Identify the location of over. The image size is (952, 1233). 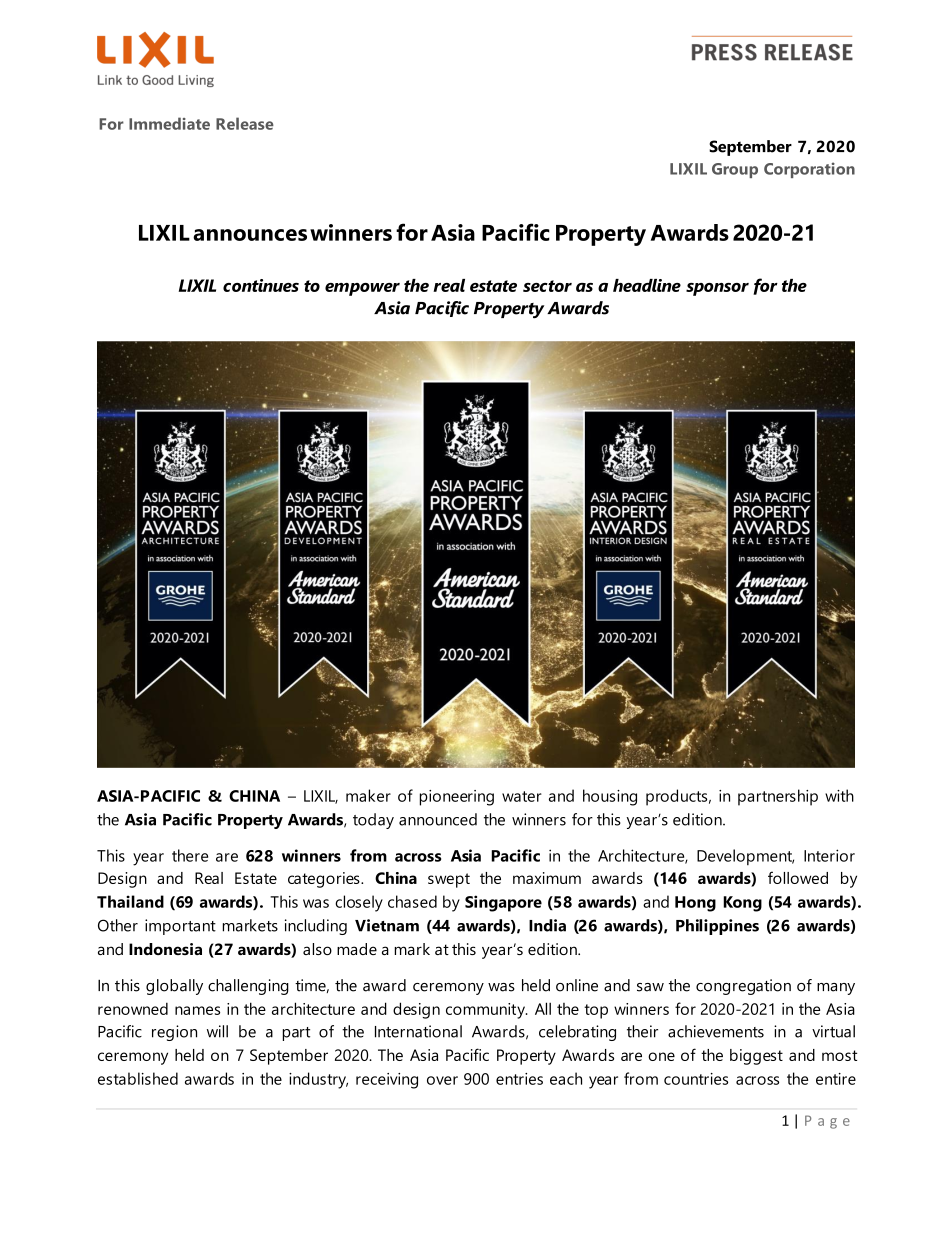
(442, 1080).
